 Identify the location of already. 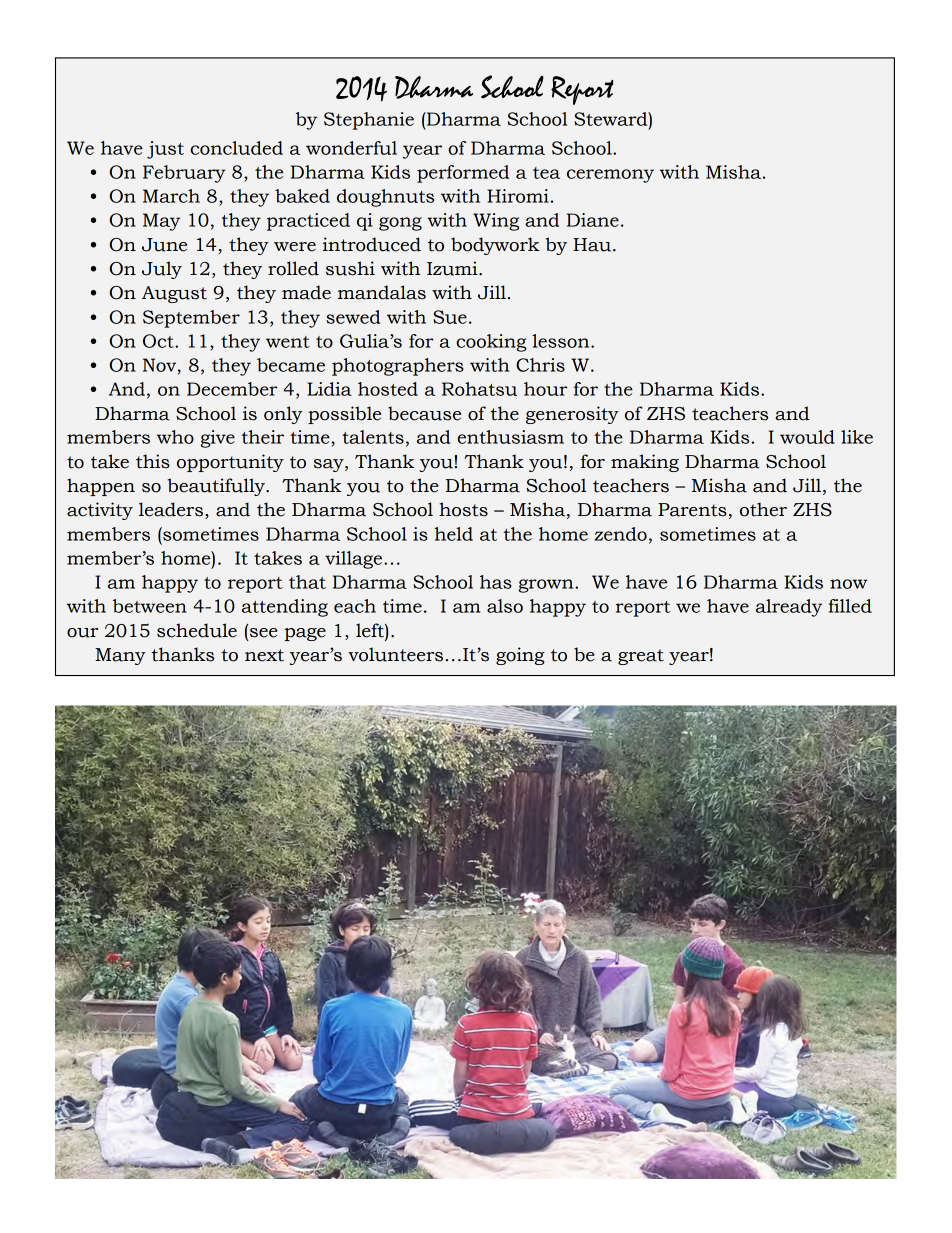
(789, 608).
